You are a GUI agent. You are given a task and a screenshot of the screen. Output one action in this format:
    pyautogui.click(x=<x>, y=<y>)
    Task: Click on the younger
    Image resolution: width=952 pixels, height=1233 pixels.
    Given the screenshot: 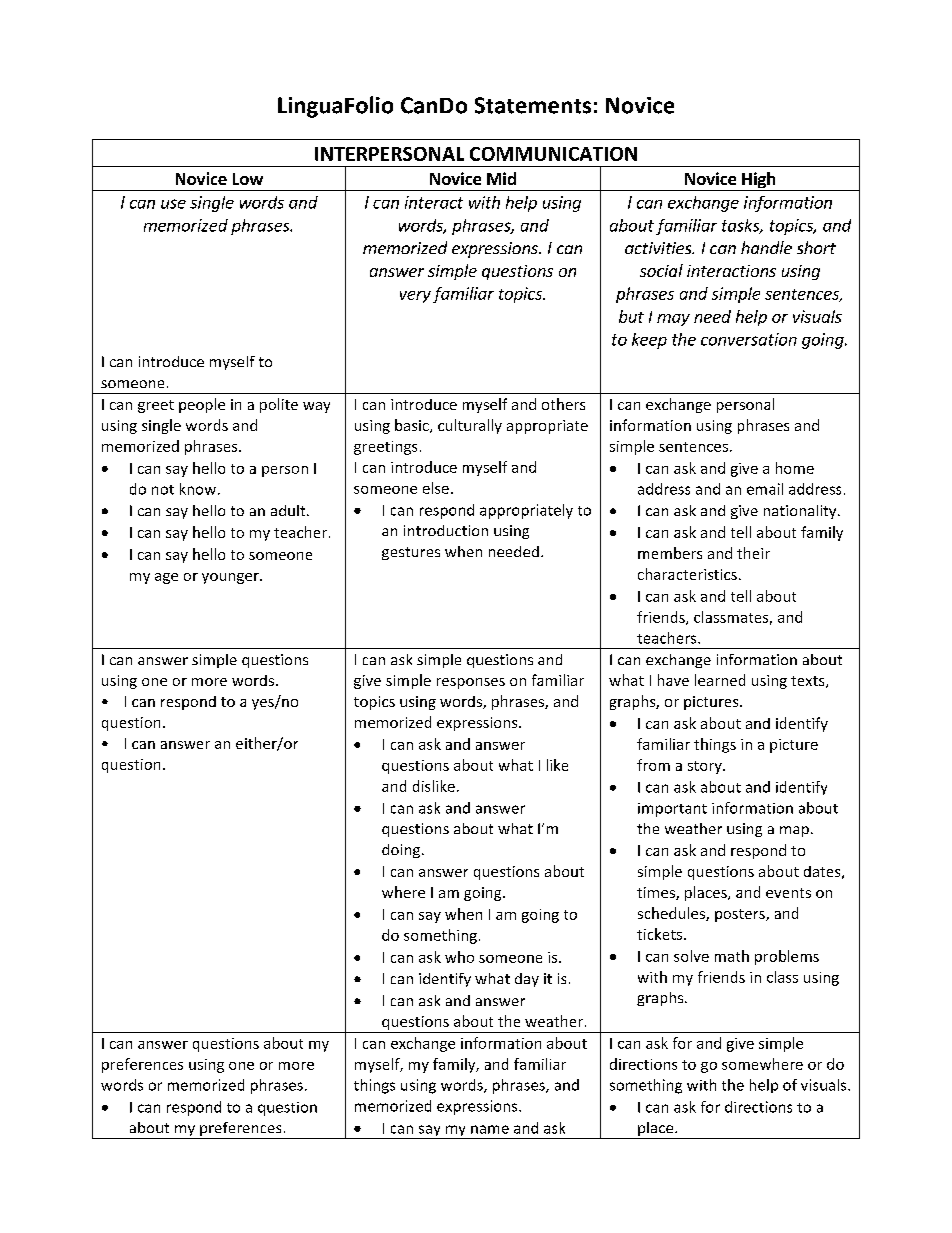 What is the action you would take?
    pyautogui.click(x=231, y=578)
